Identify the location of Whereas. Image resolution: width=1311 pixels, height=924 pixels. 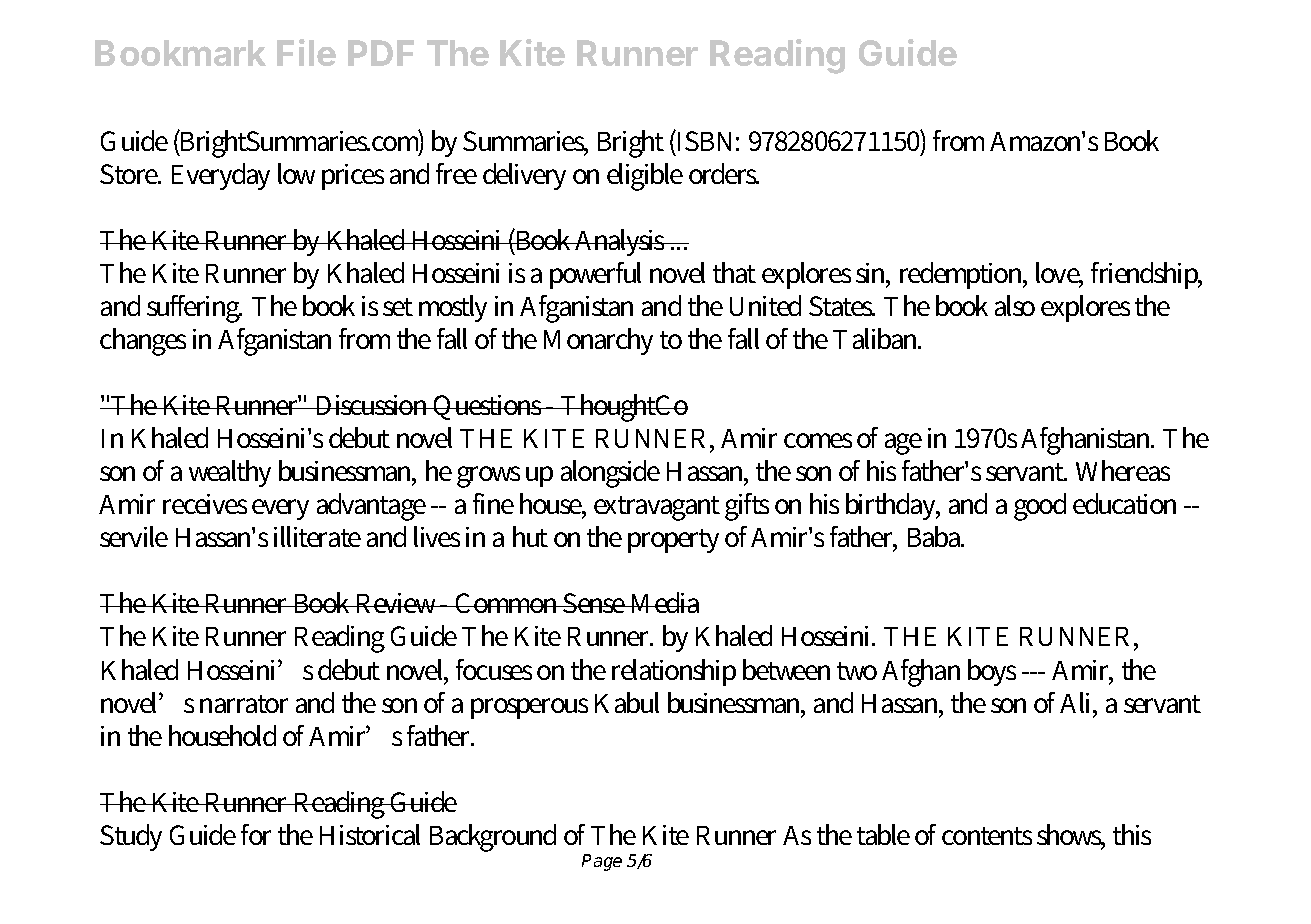
(1123, 470).
